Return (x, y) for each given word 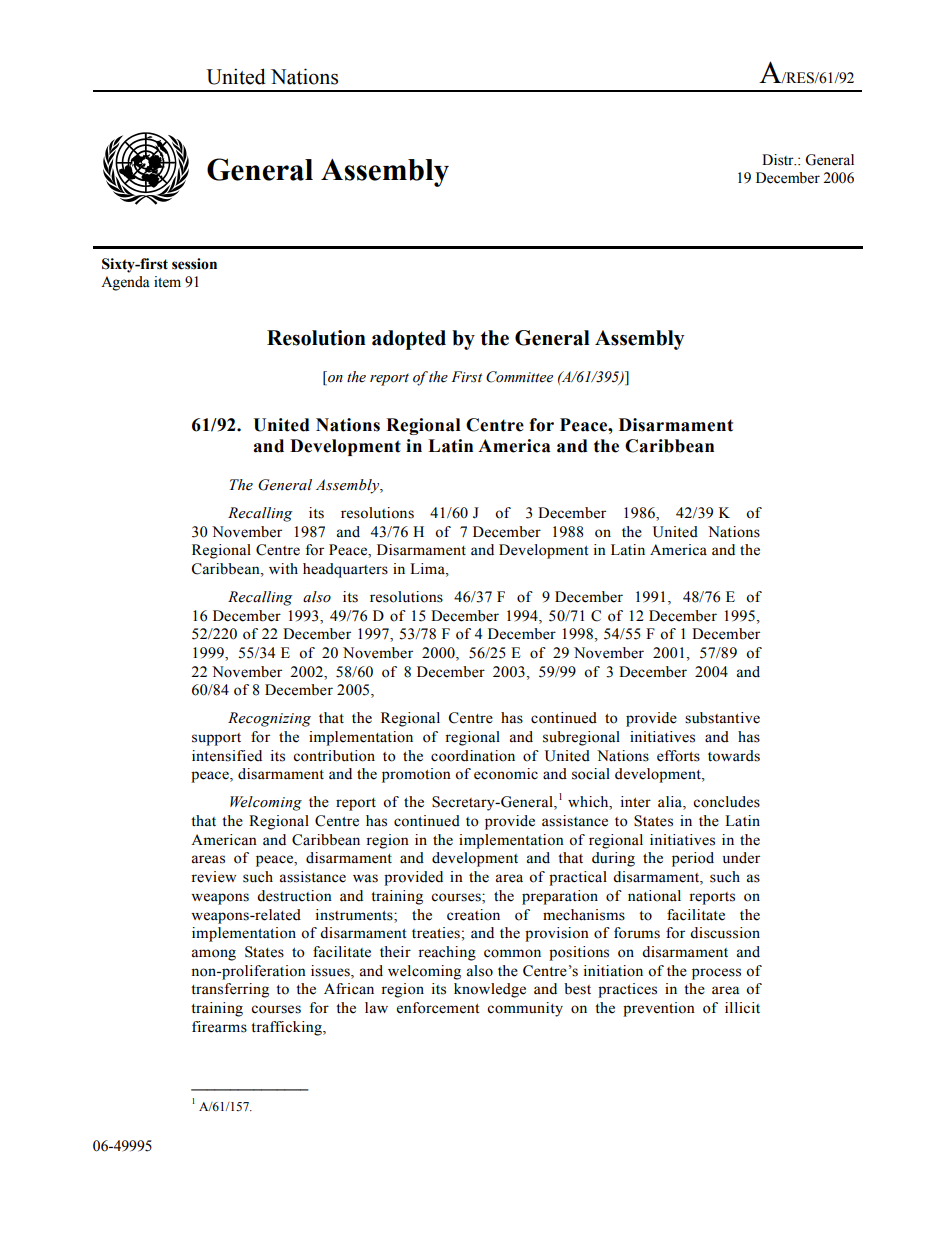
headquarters (345, 570)
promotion (416, 775)
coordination (473, 756)
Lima (428, 569)
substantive (722, 718)
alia (671, 803)
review (213, 877)
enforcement (438, 1008)
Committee (519, 377)
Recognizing (269, 719)
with (283, 568)
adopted (409, 340)
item (167, 282)
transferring (230, 990)
